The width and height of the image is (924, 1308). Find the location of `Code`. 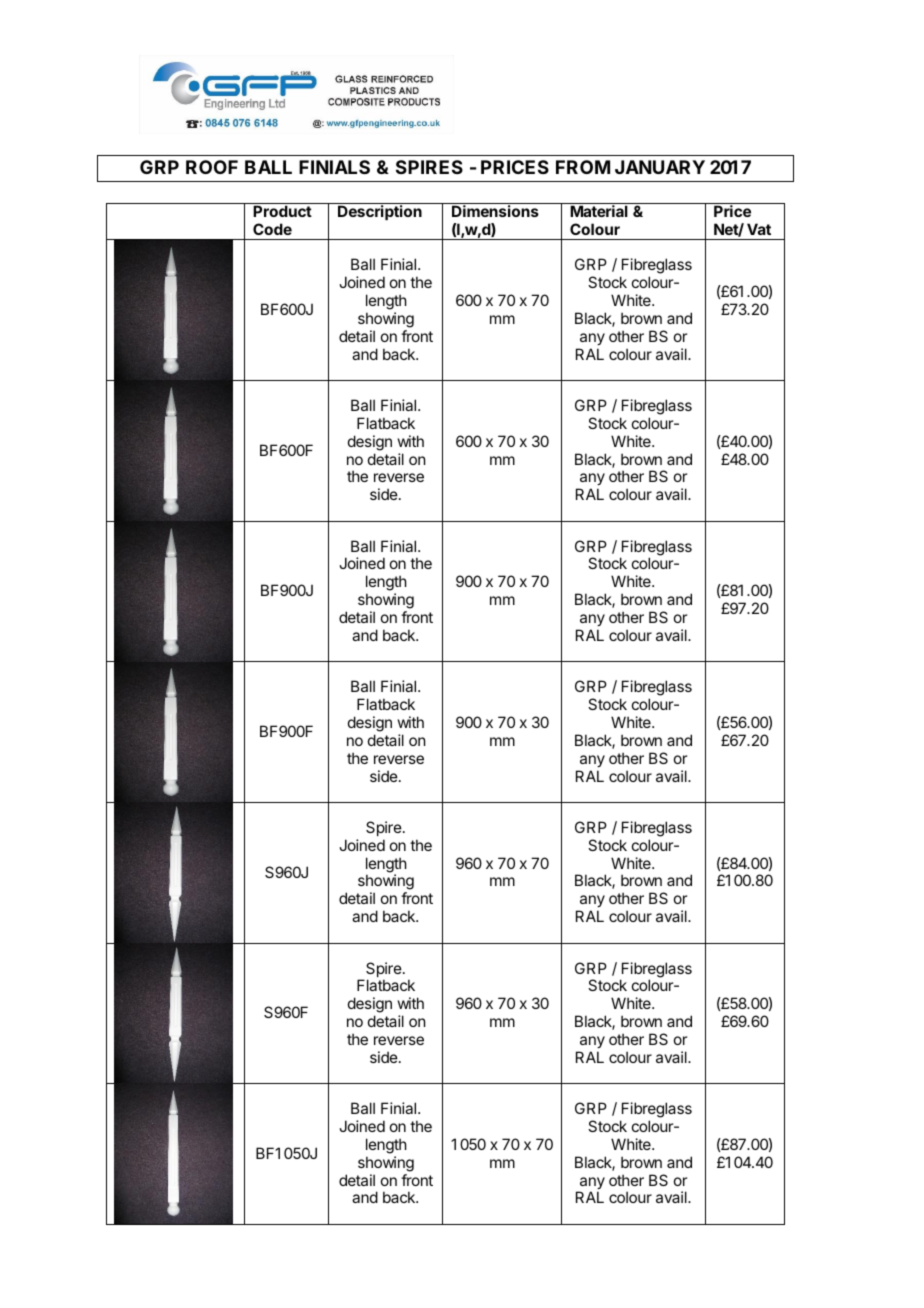

Code is located at coordinates (272, 229).
